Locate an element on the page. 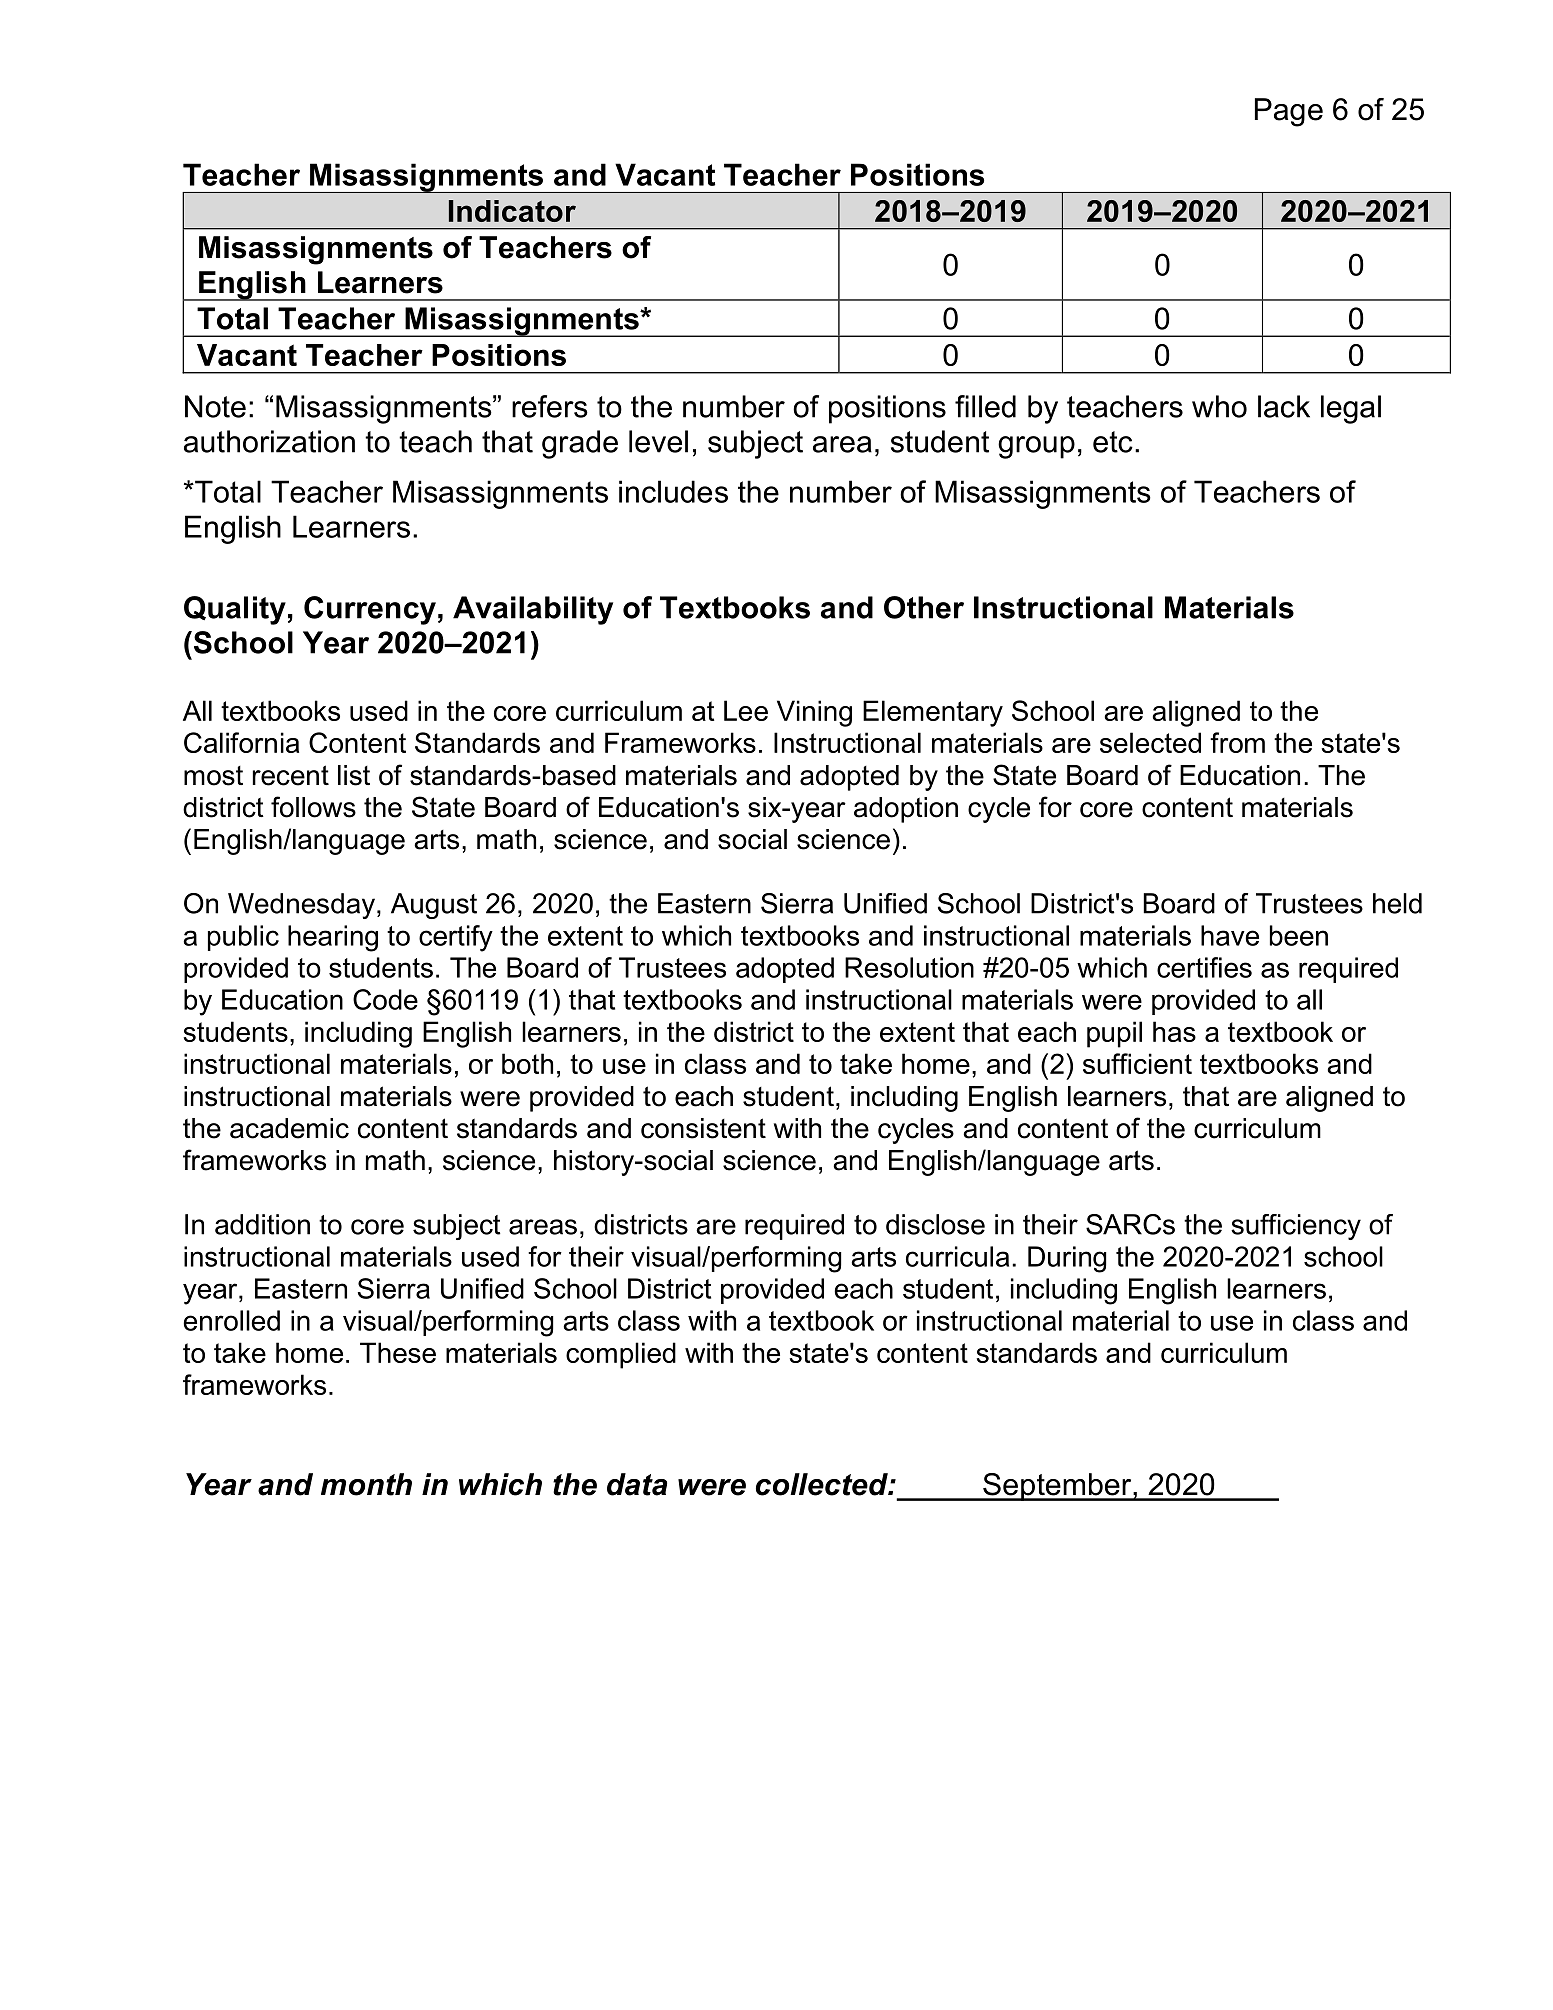 This image has width=1553, height=2010. month is located at coordinates (366, 1484).
